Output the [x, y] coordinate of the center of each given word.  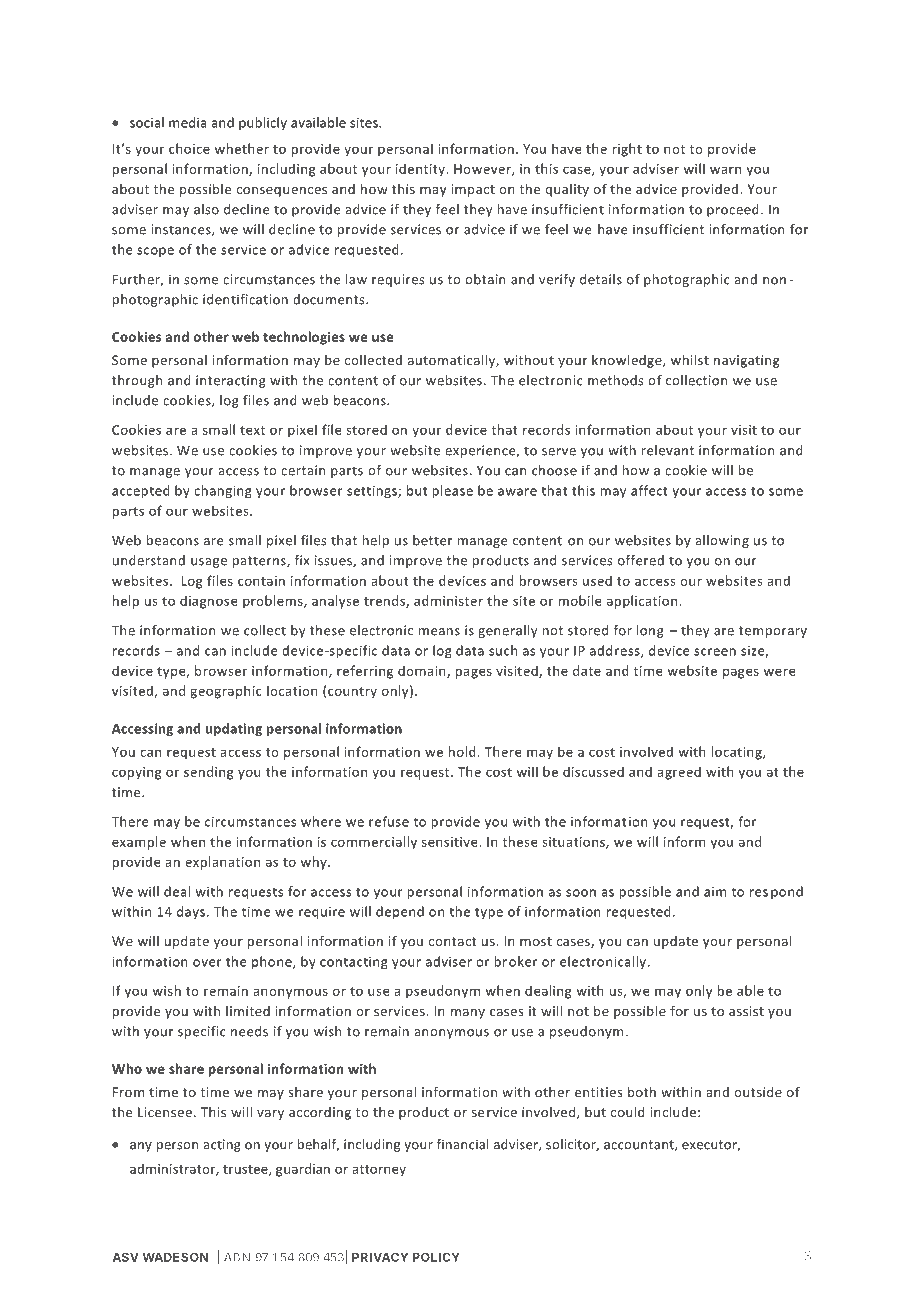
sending [209, 773]
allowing [722, 541]
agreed [679, 773]
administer [448, 600]
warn [725, 170]
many [468, 1014]
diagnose [209, 602]
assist [746, 1011]
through [137, 381]
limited [248, 1011]
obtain [485, 279]
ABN [237, 1257]
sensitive [451, 842]
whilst [690, 360]
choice [189, 148]
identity [421, 170]
